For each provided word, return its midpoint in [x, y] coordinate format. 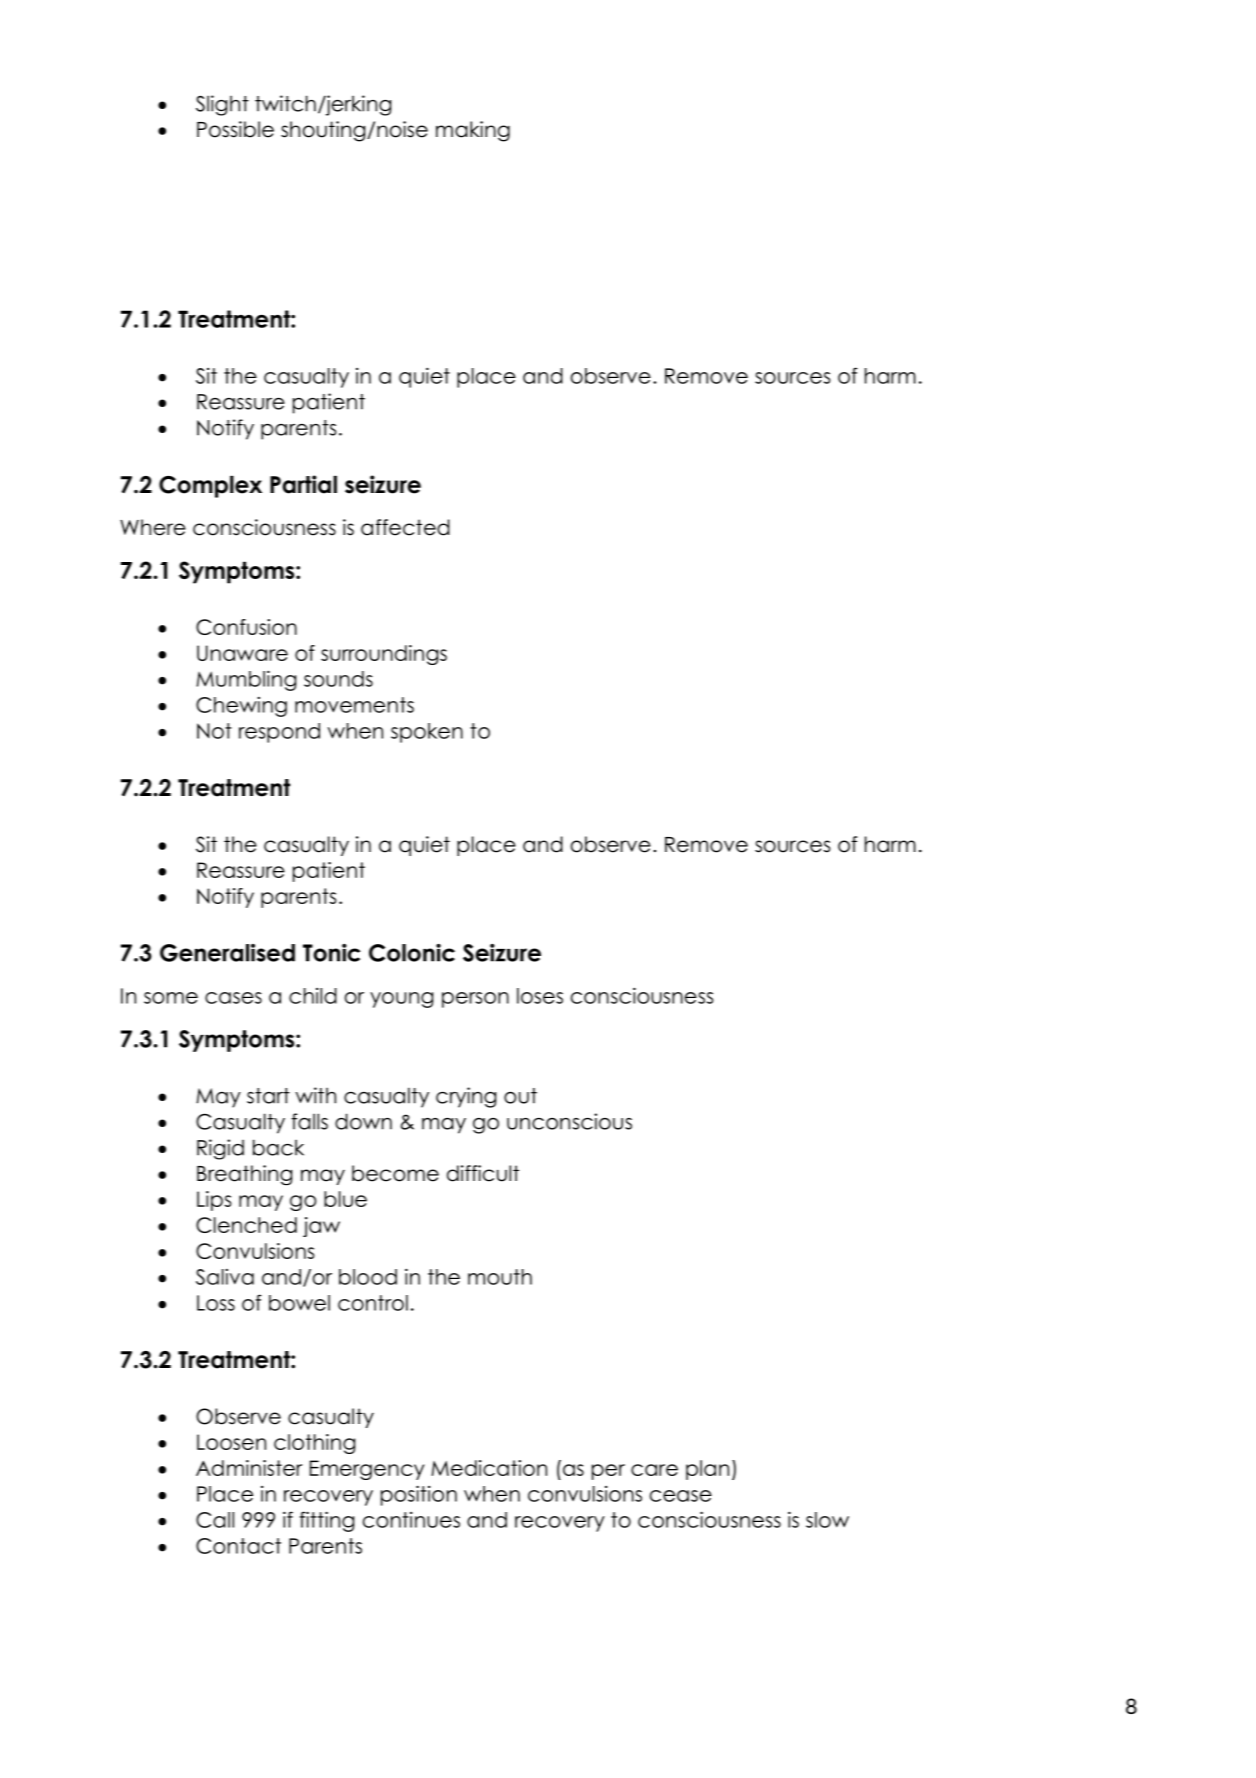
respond [279, 733]
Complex [210, 487]
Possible [235, 129]
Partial [303, 484]
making [473, 131]
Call [215, 1520]
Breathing [244, 1175]
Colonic [412, 953]
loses [540, 996]
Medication [489, 1468]
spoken [427, 733]
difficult [483, 1173]
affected [405, 527]
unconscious [569, 1121]
